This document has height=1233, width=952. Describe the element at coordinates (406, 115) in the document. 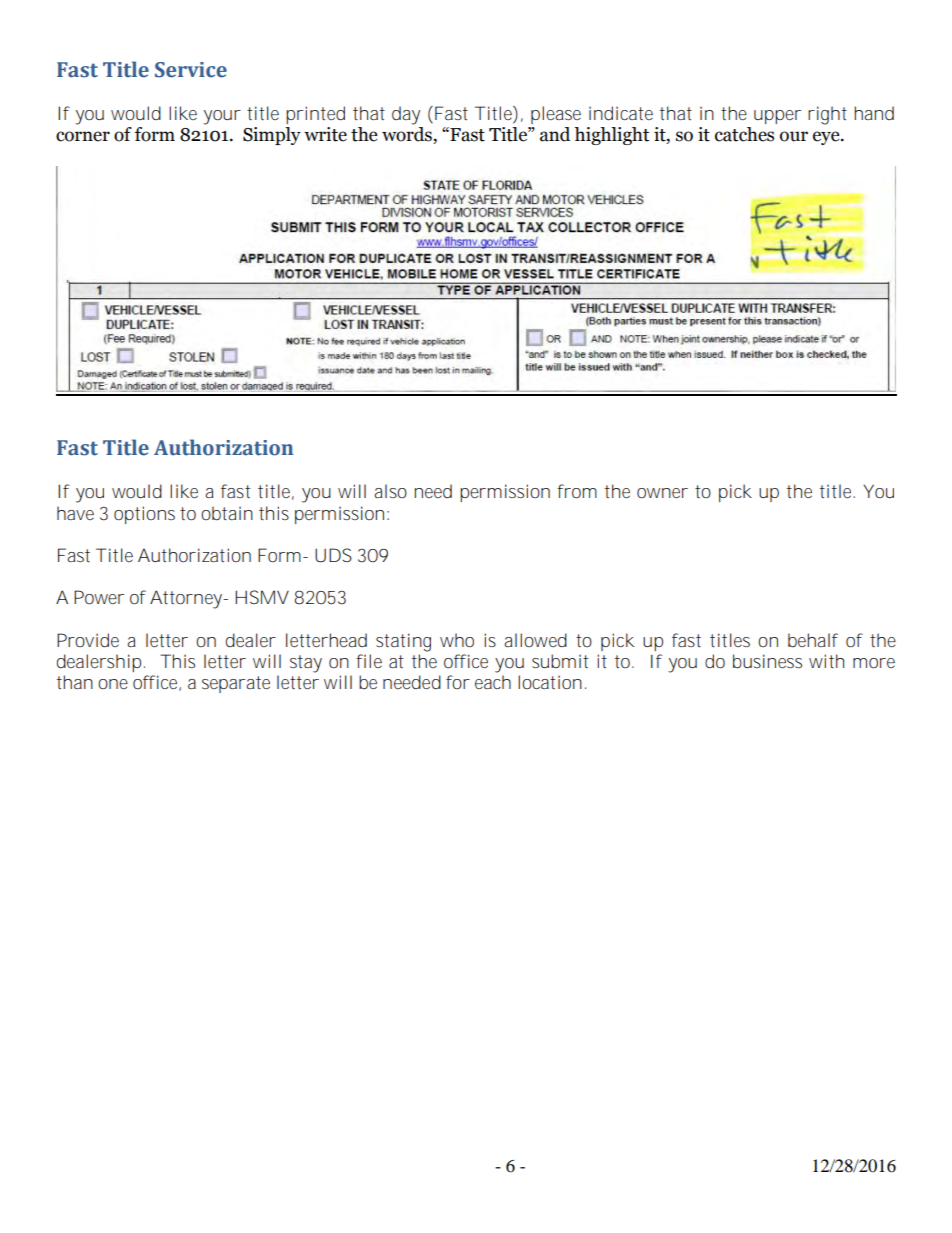

I see `day` at that location.
